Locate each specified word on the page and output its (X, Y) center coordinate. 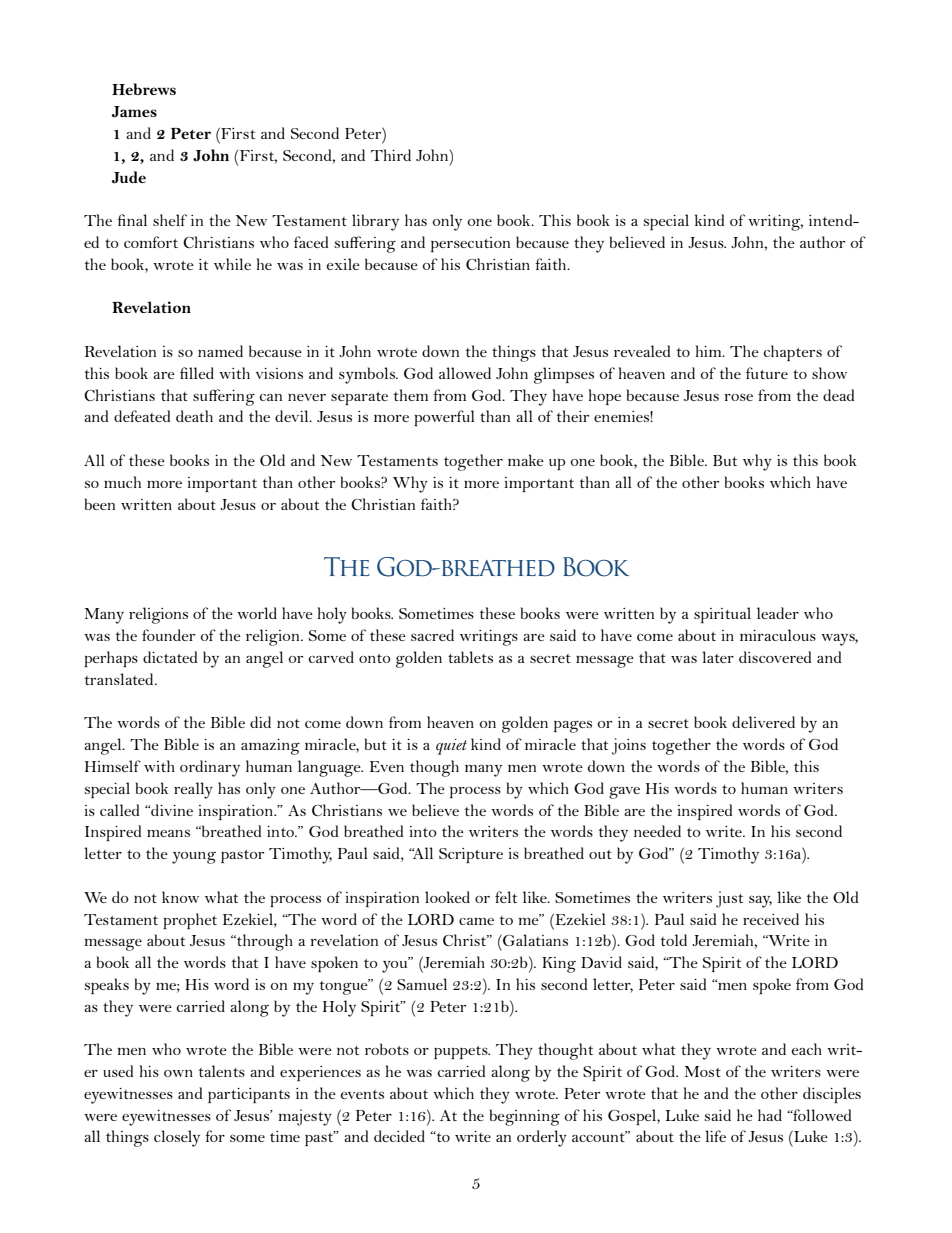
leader (778, 613)
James (134, 112)
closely (177, 1138)
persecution (470, 244)
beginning (525, 1117)
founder (168, 635)
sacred (432, 635)
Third (391, 155)
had (770, 1115)
